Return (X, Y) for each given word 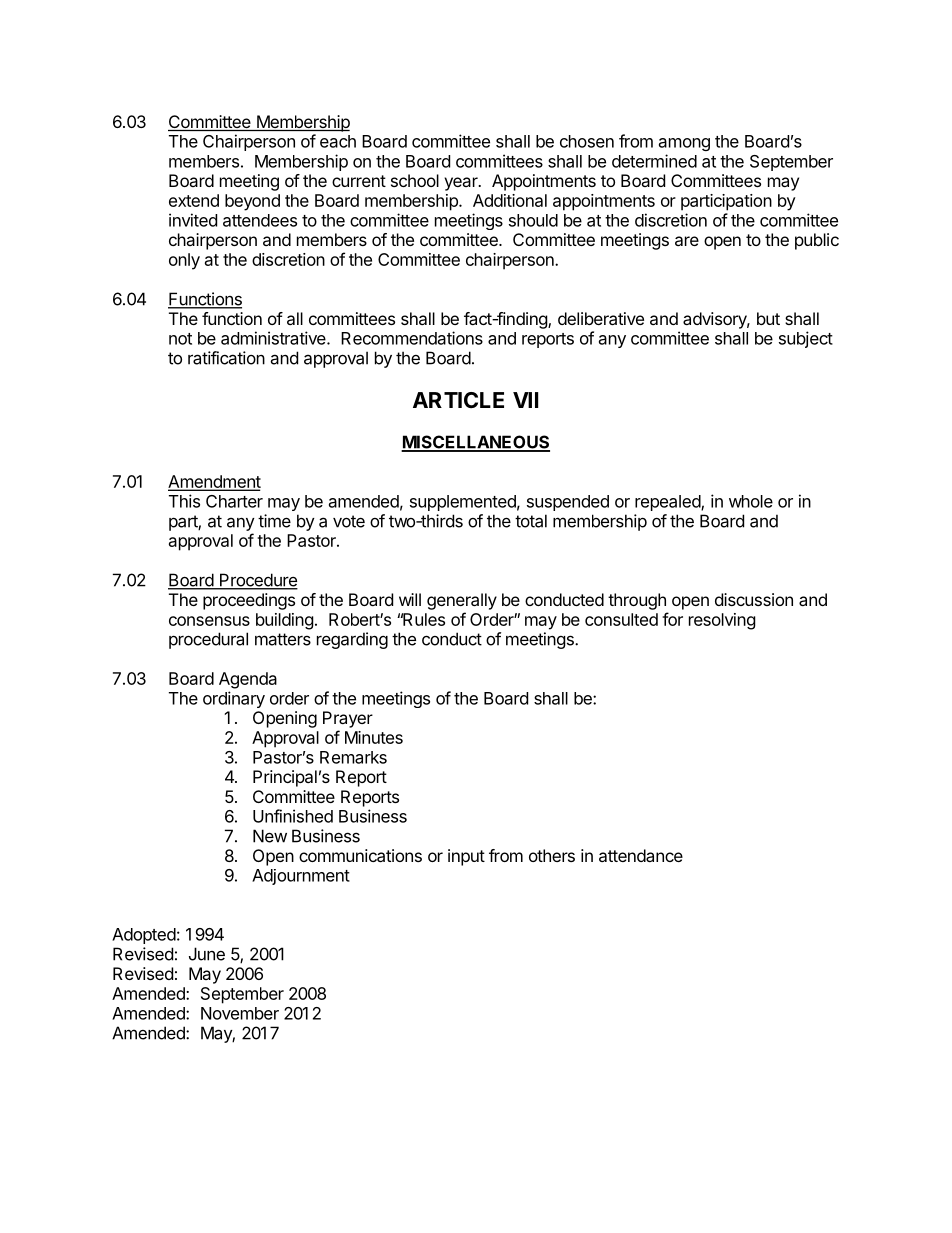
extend (194, 200)
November (240, 1013)
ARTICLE (458, 400)
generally (462, 601)
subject (806, 339)
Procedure (258, 581)
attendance (641, 855)
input (466, 857)
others (552, 855)
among (684, 144)
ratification (226, 358)
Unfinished (293, 816)
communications (360, 855)
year (462, 184)
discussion (754, 599)
